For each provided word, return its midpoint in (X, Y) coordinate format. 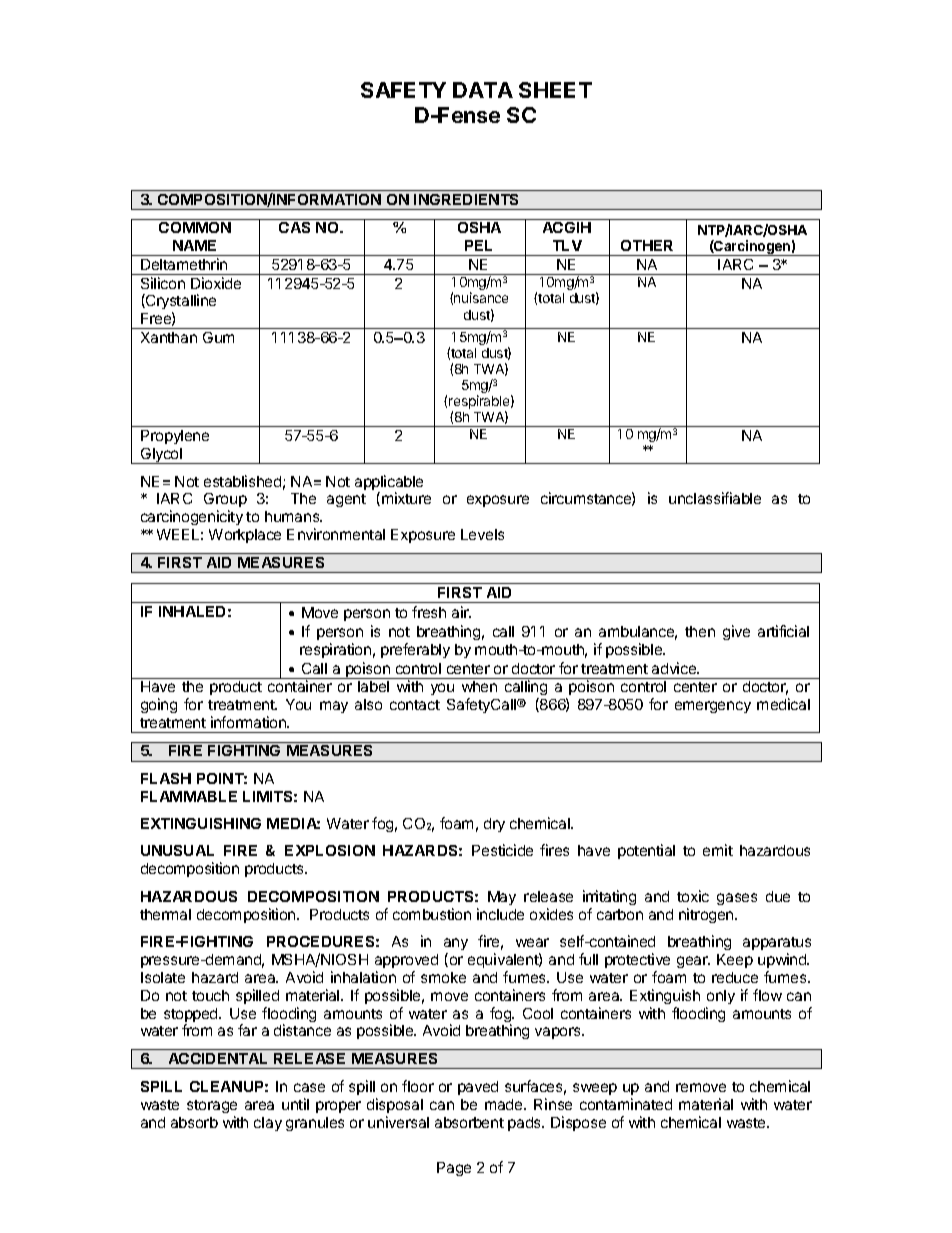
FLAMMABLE (189, 796)
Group (225, 502)
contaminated (626, 1104)
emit (718, 850)
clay (268, 1124)
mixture (406, 498)
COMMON (195, 227)
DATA (483, 90)
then (700, 631)
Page (454, 1169)
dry (494, 825)
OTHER (647, 245)
